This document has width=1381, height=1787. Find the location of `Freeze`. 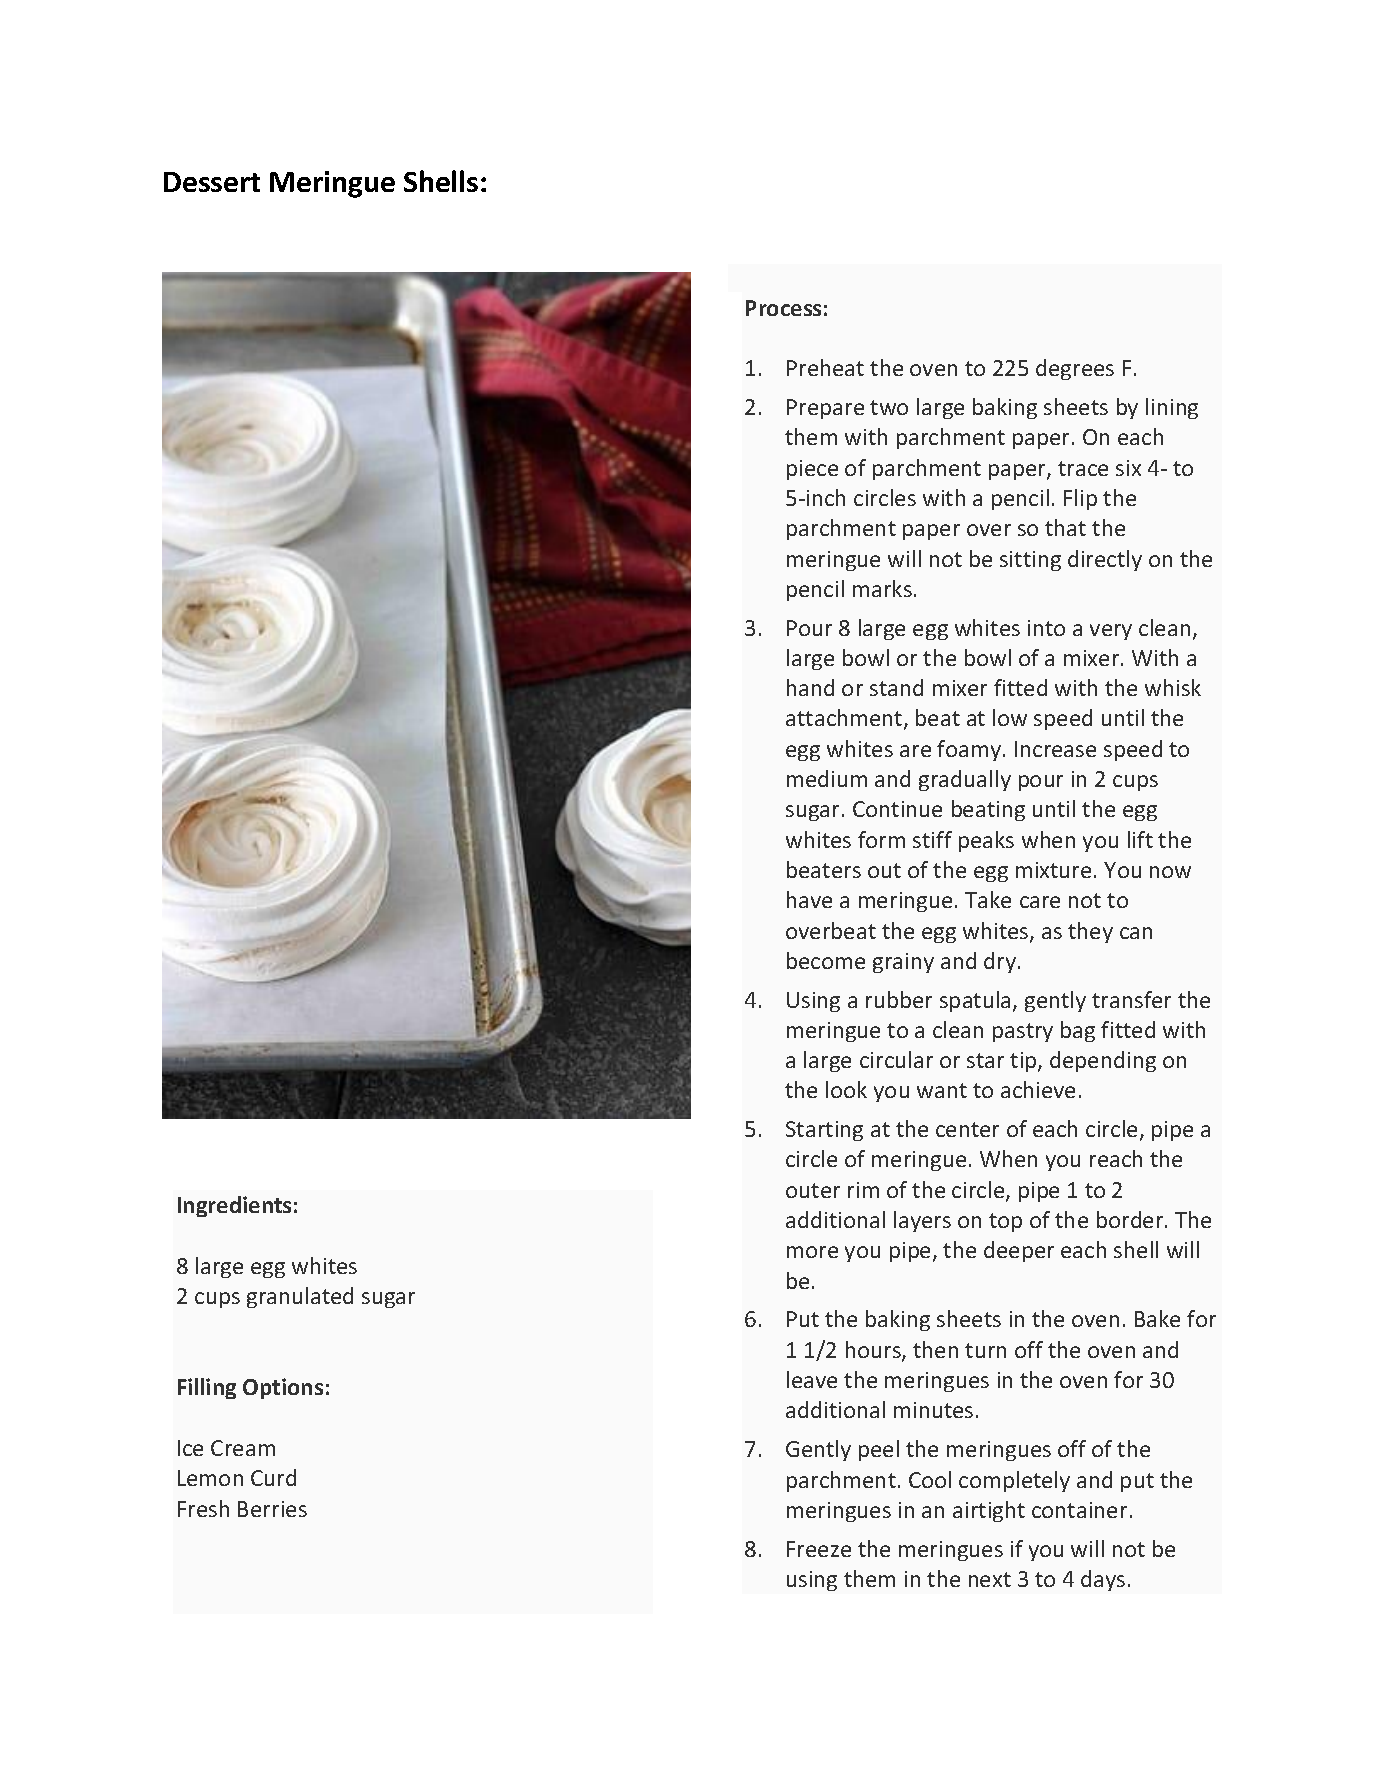

Freeze is located at coordinates (819, 1549).
